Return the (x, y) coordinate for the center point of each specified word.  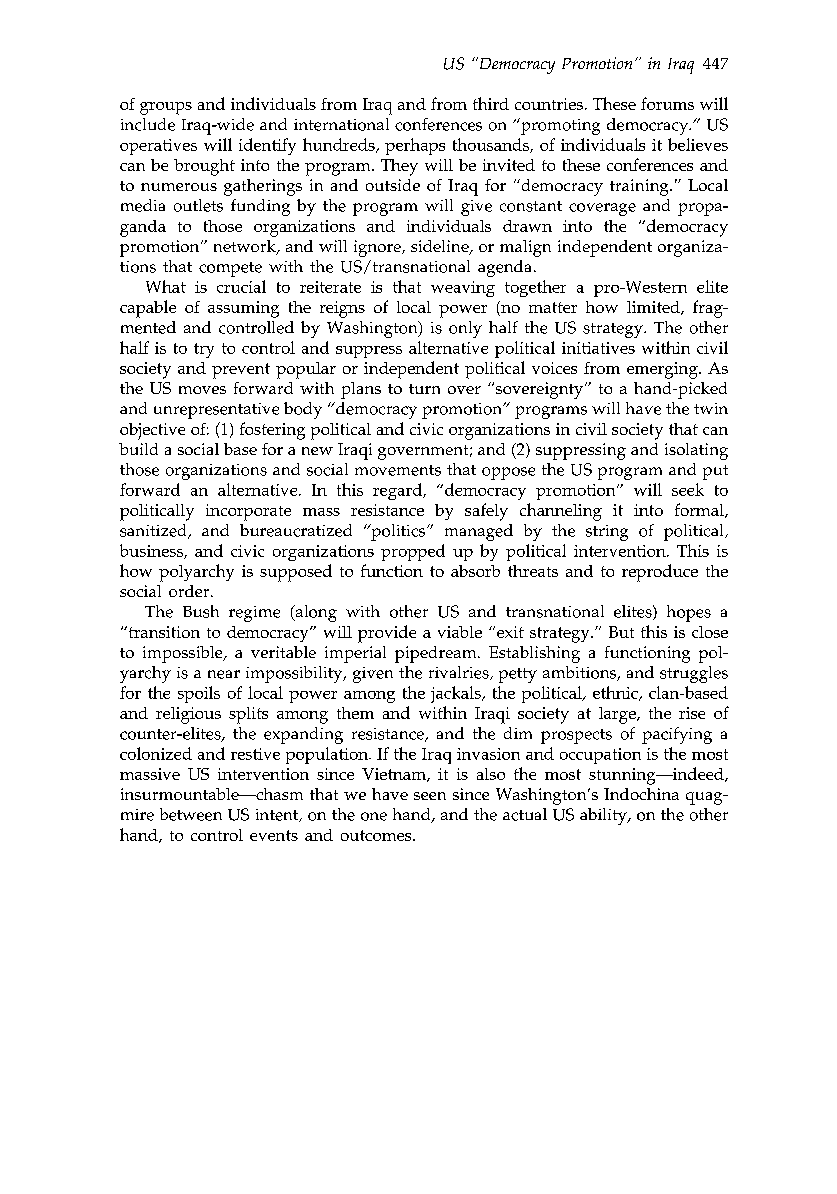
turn (424, 389)
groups (166, 108)
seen (430, 796)
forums (667, 103)
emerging (663, 370)
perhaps (415, 146)
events (274, 835)
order (190, 591)
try (204, 350)
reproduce (660, 573)
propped (413, 552)
